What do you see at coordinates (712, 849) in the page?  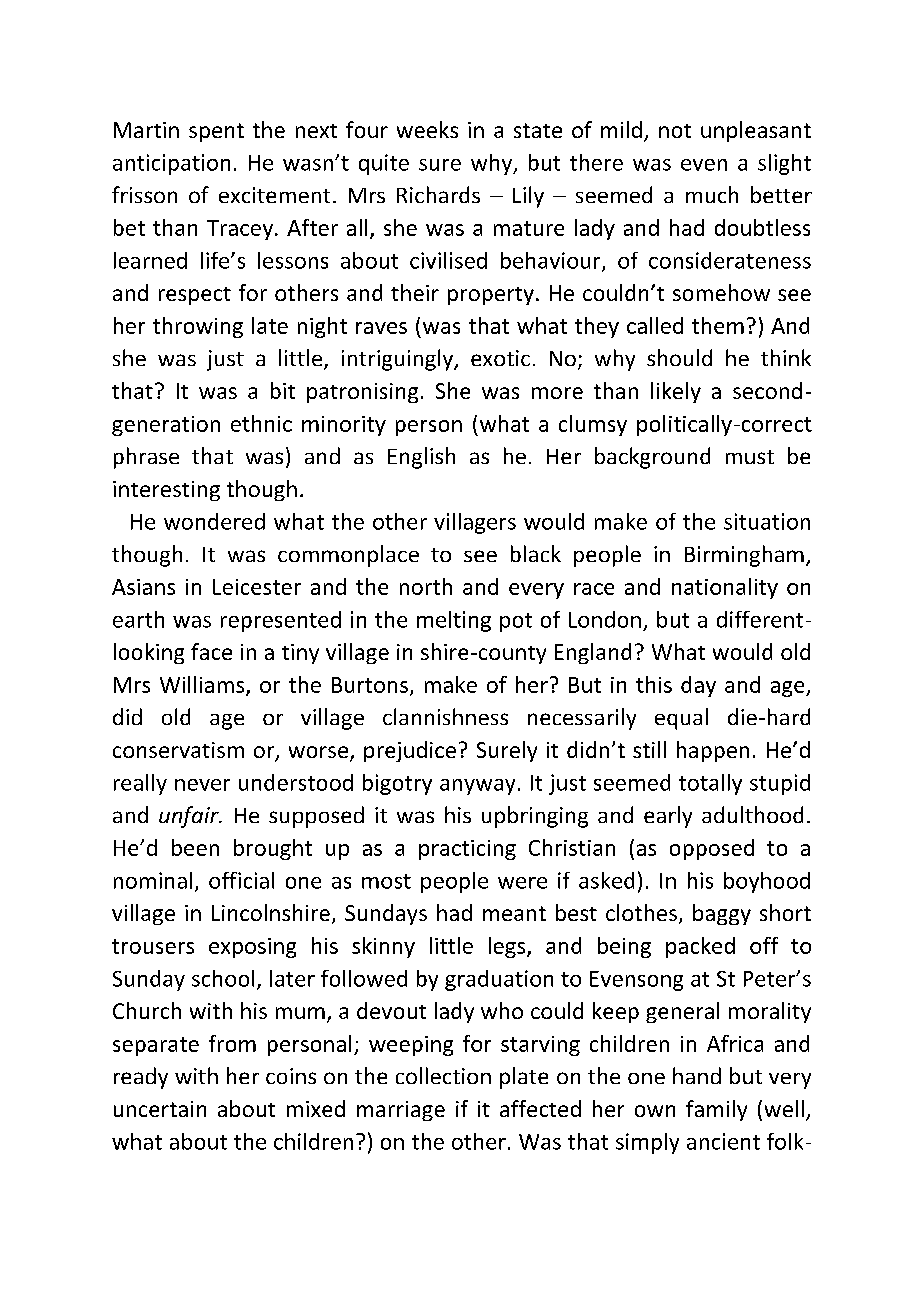 I see `opposed` at bounding box center [712, 849].
